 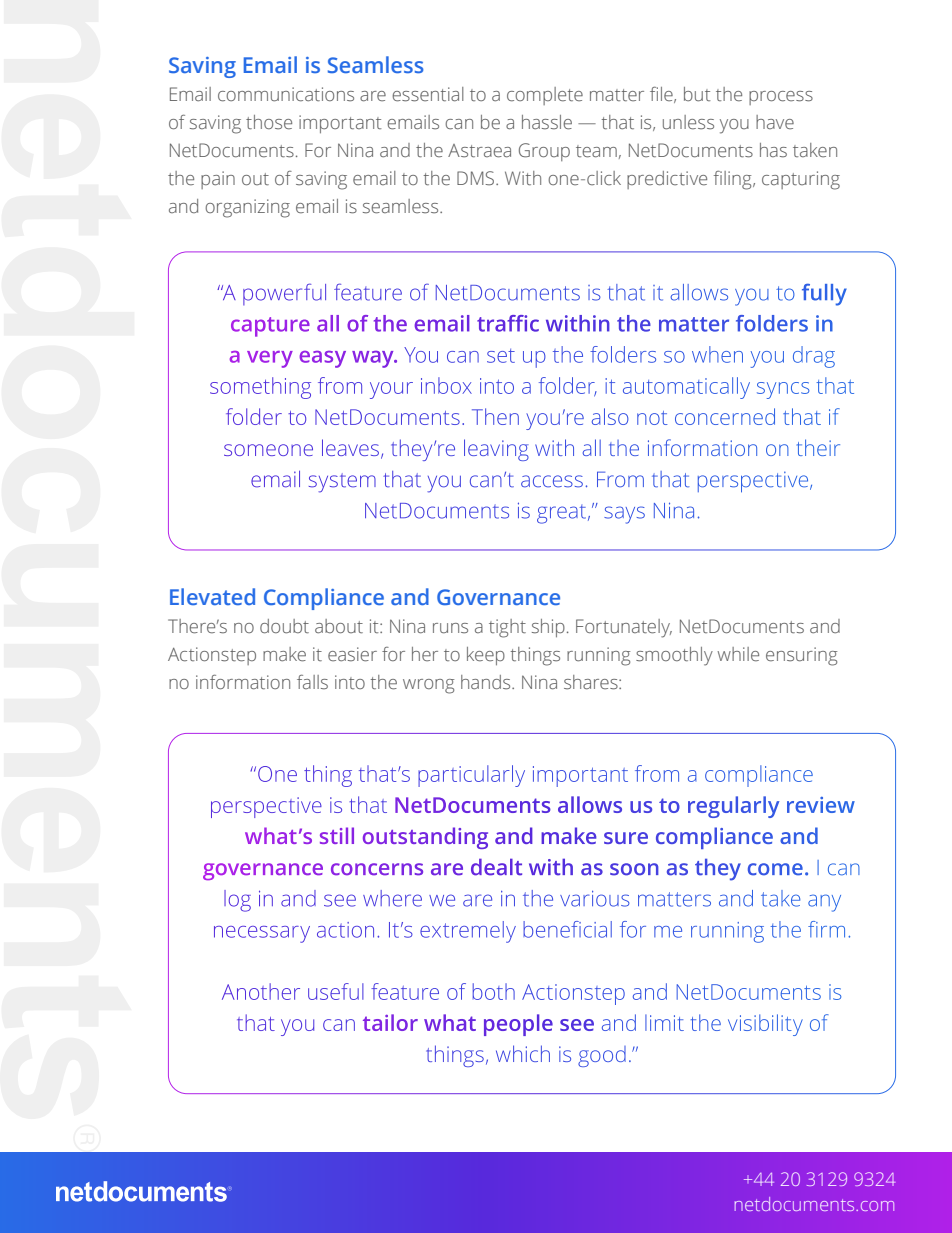 What do you see at coordinates (725, 416) in the image?
I see `concerned` at bounding box center [725, 416].
